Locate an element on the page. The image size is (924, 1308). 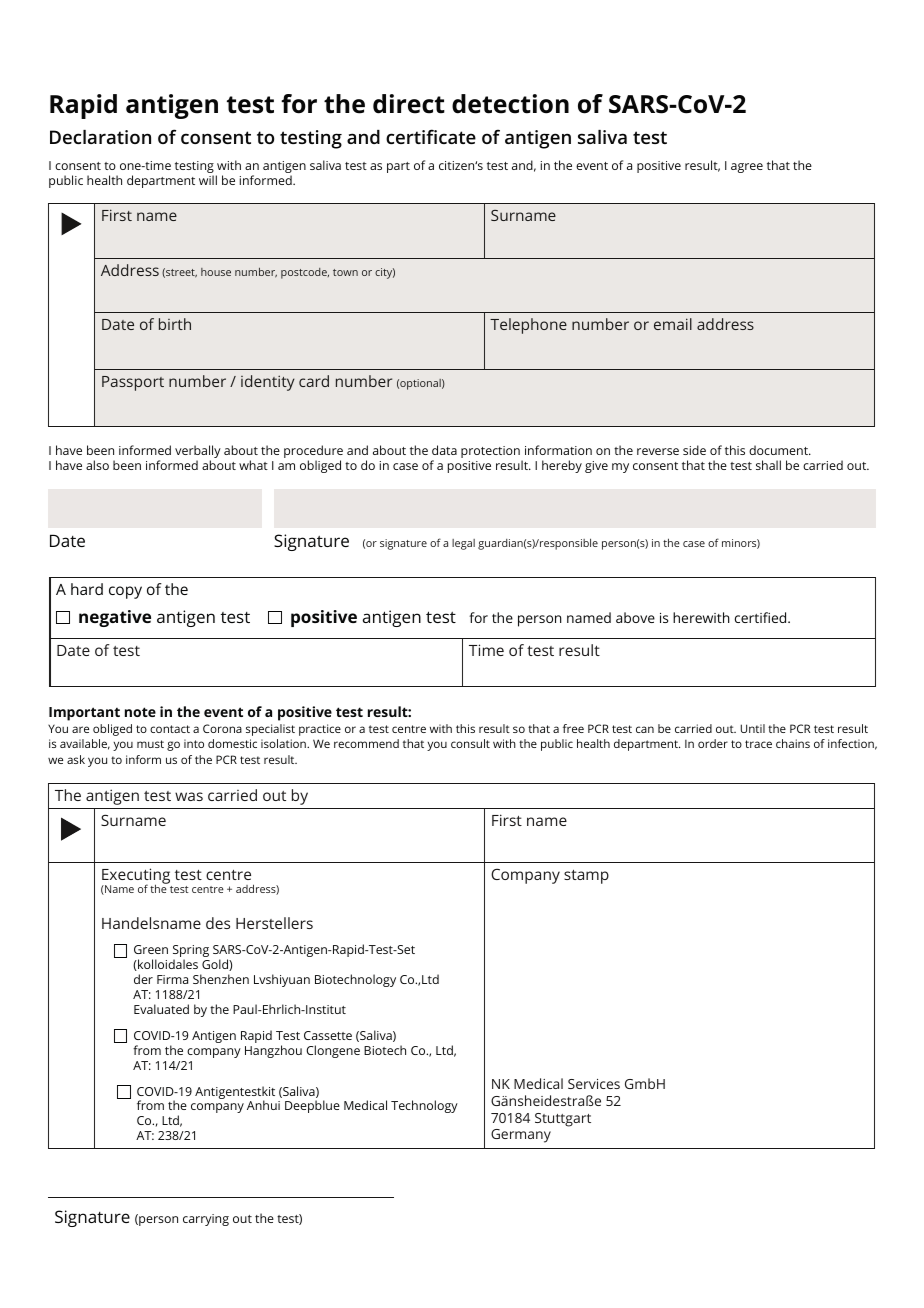
agree is located at coordinates (747, 168).
